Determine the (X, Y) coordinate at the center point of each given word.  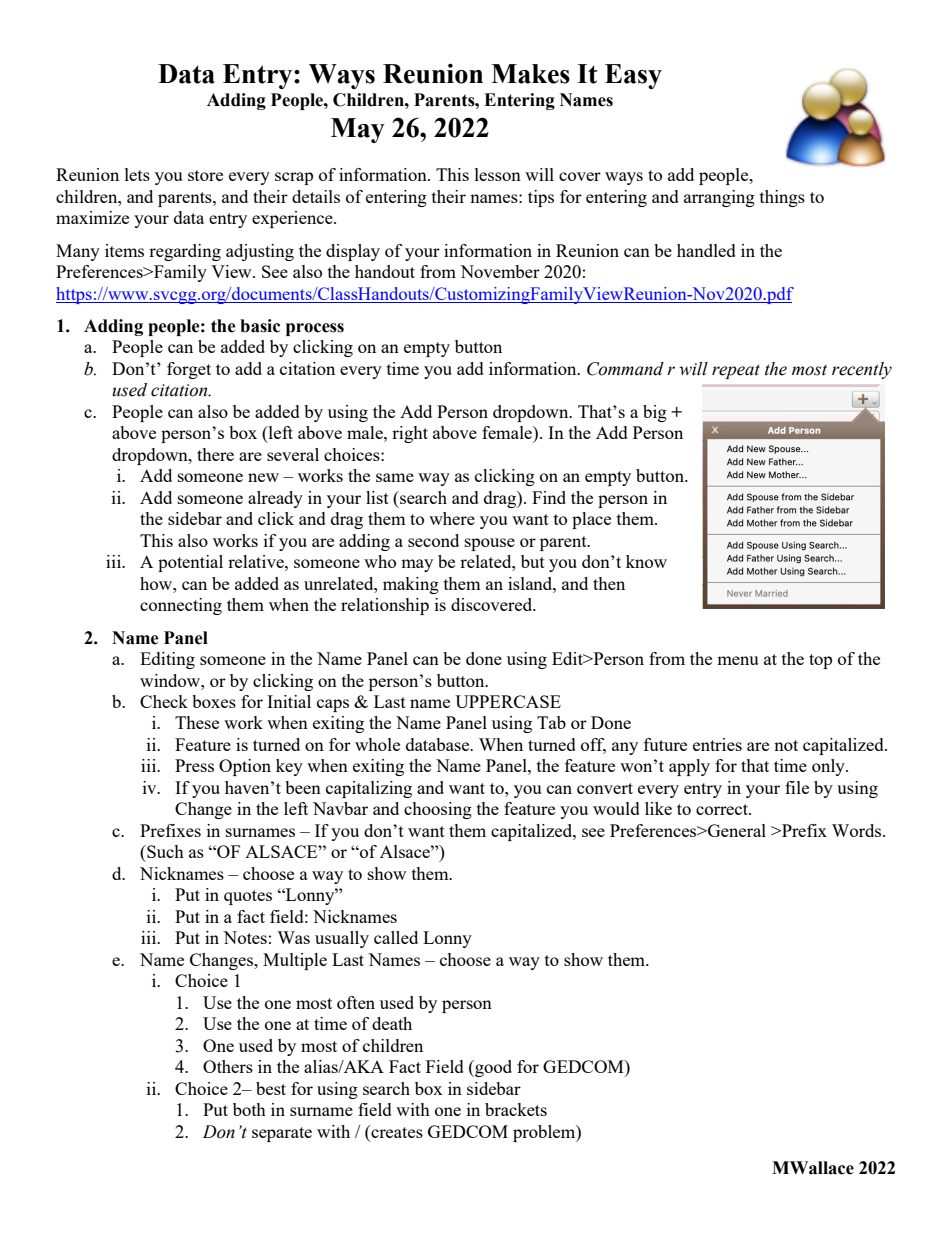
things (782, 198)
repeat (736, 371)
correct (723, 809)
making (411, 585)
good (492, 1068)
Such (164, 851)
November (500, 271)
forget (189, 370)
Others (228, 1066)
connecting (181, 606)
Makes (530, 74)
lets (137, 174)
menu (737, 660)
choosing (438, 810)
